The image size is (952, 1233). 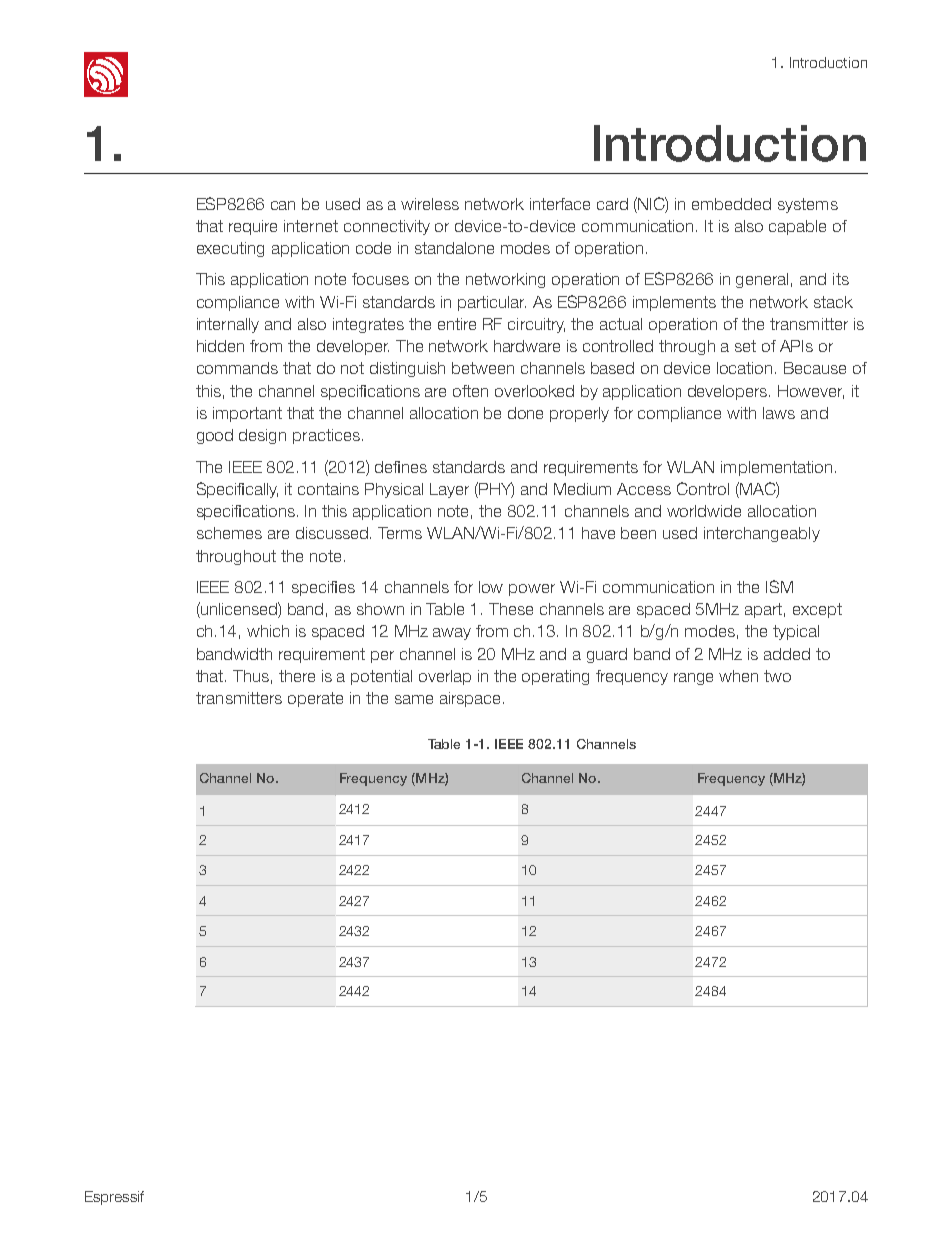 What do you see at coordinates (776, 468) in the screenshot?
I see `implementation` at bounding box center [776, 468].
